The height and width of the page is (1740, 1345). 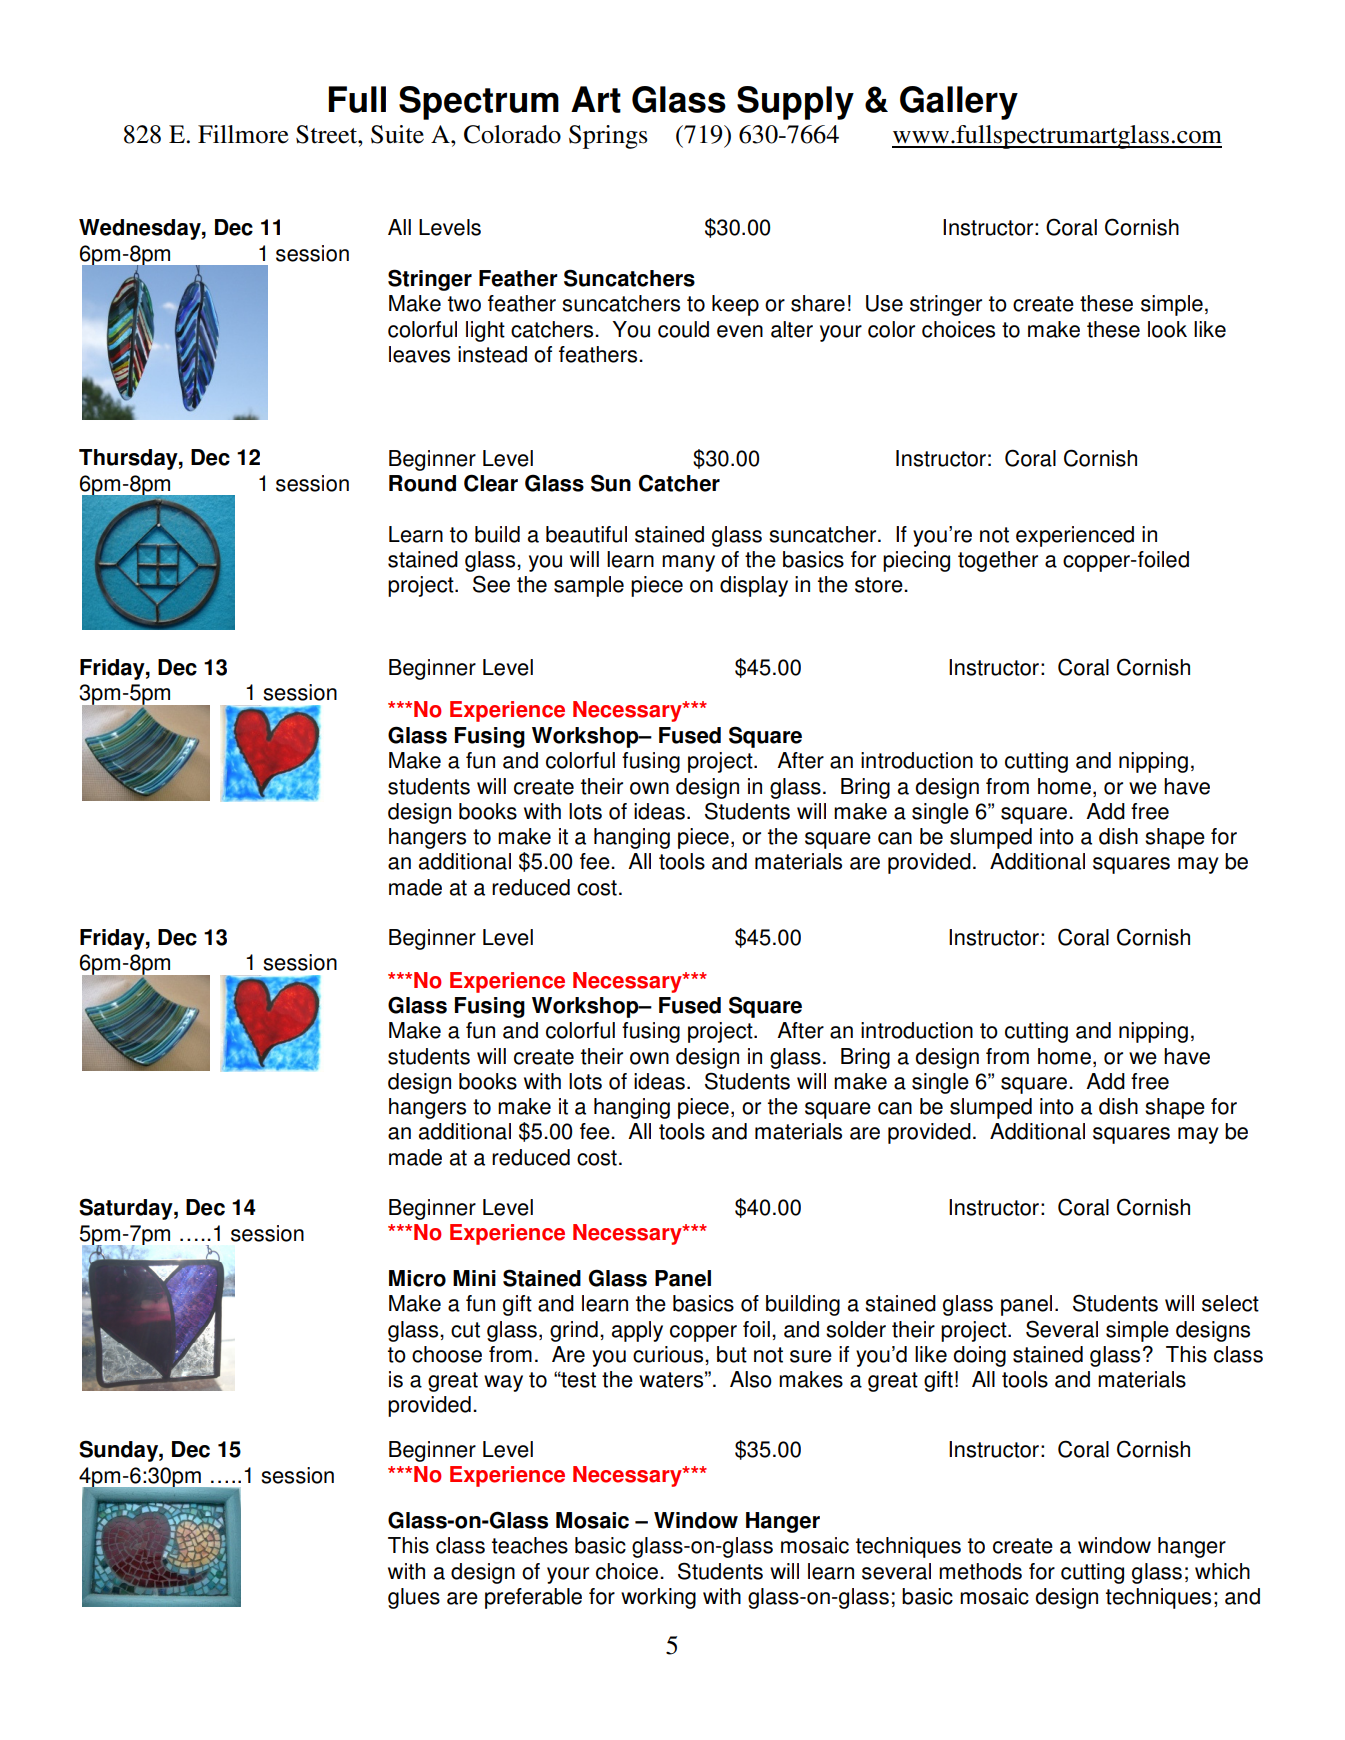 I want to click on which, so click(x=1222, y=1571).
